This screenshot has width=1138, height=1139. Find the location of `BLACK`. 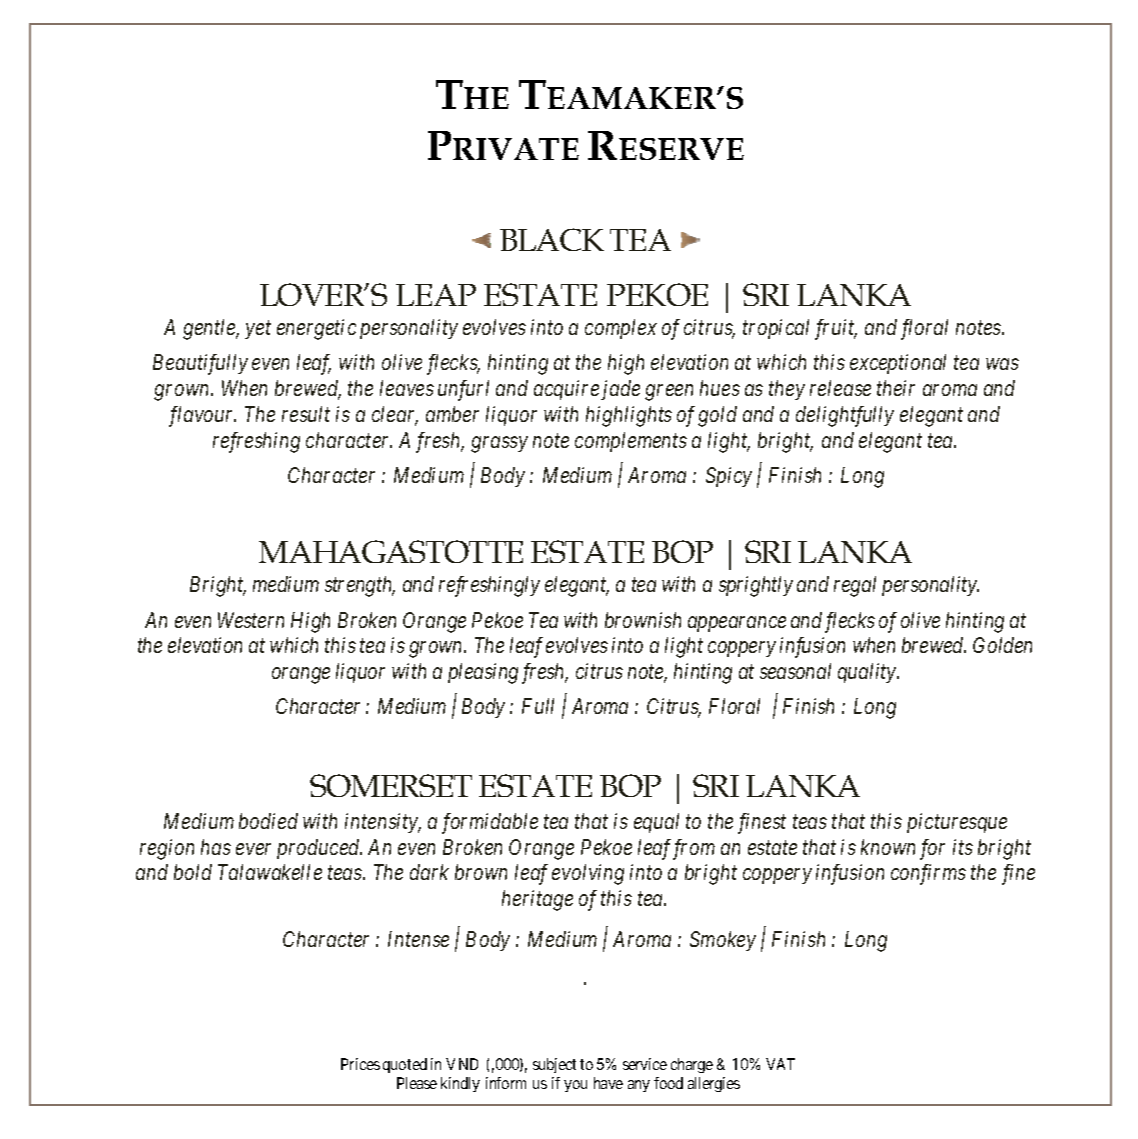

BLACK is located at coordinates (552, 239).
